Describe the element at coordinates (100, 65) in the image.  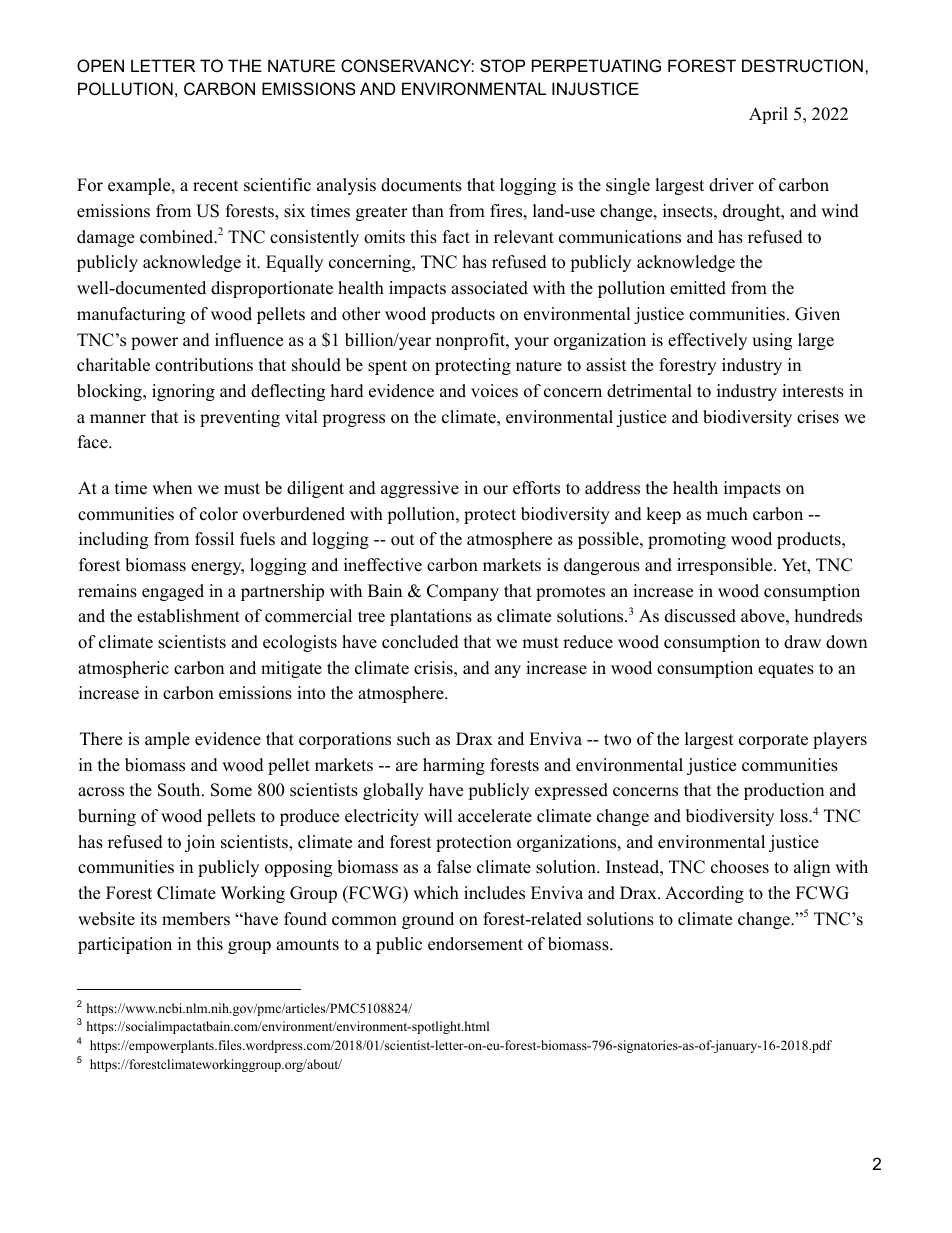
I see `OPEN` at that location.
